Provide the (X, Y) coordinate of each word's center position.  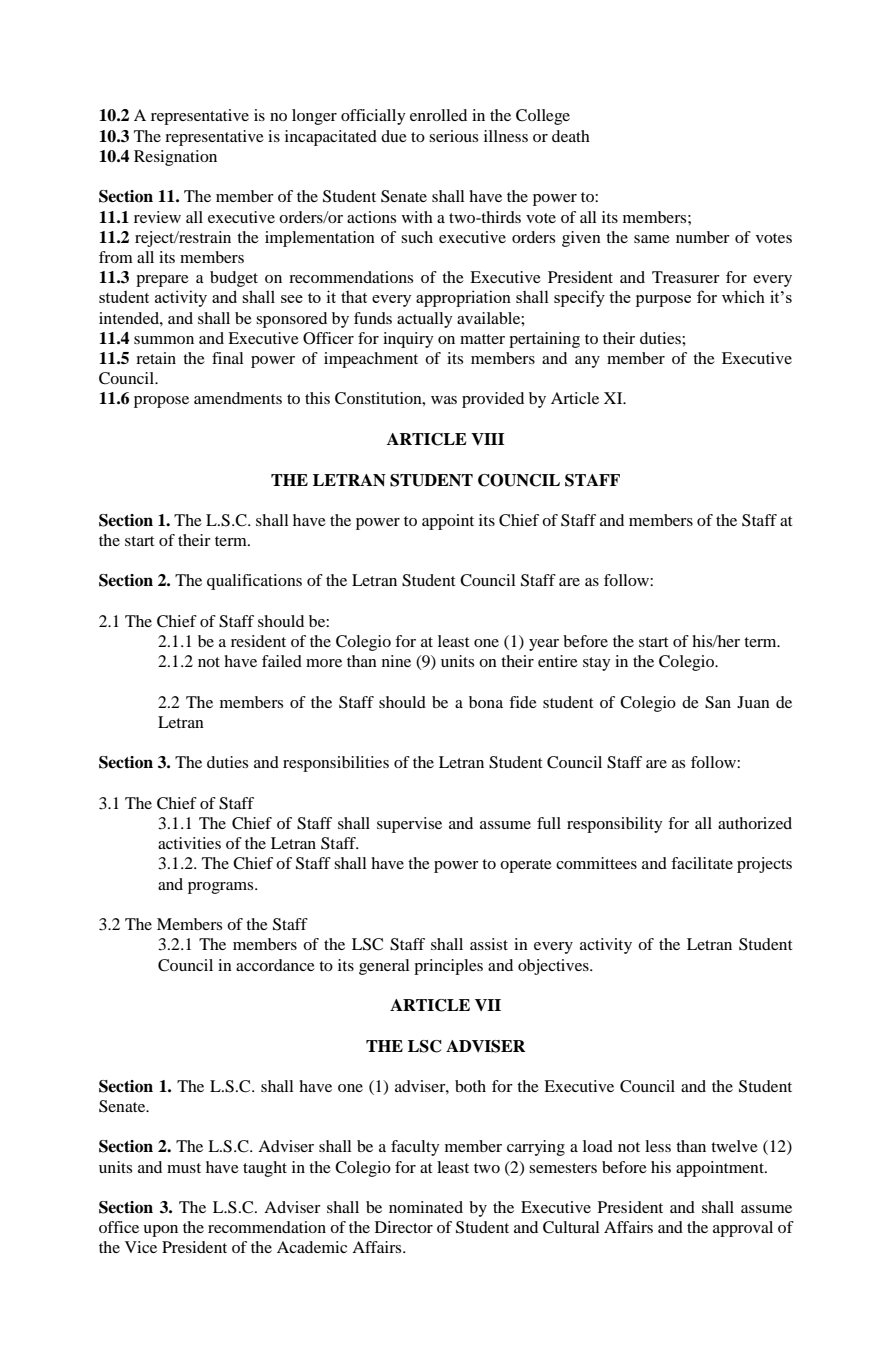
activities (189, 843)
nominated (426, 1207)
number (703, 237)
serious (453, 136)
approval (743, 1229)
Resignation (175, 158)
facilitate (702, 863)
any (587, 362)
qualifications (254, 582)
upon (160, 1231)
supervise (409, 825)
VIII (487, 439)
